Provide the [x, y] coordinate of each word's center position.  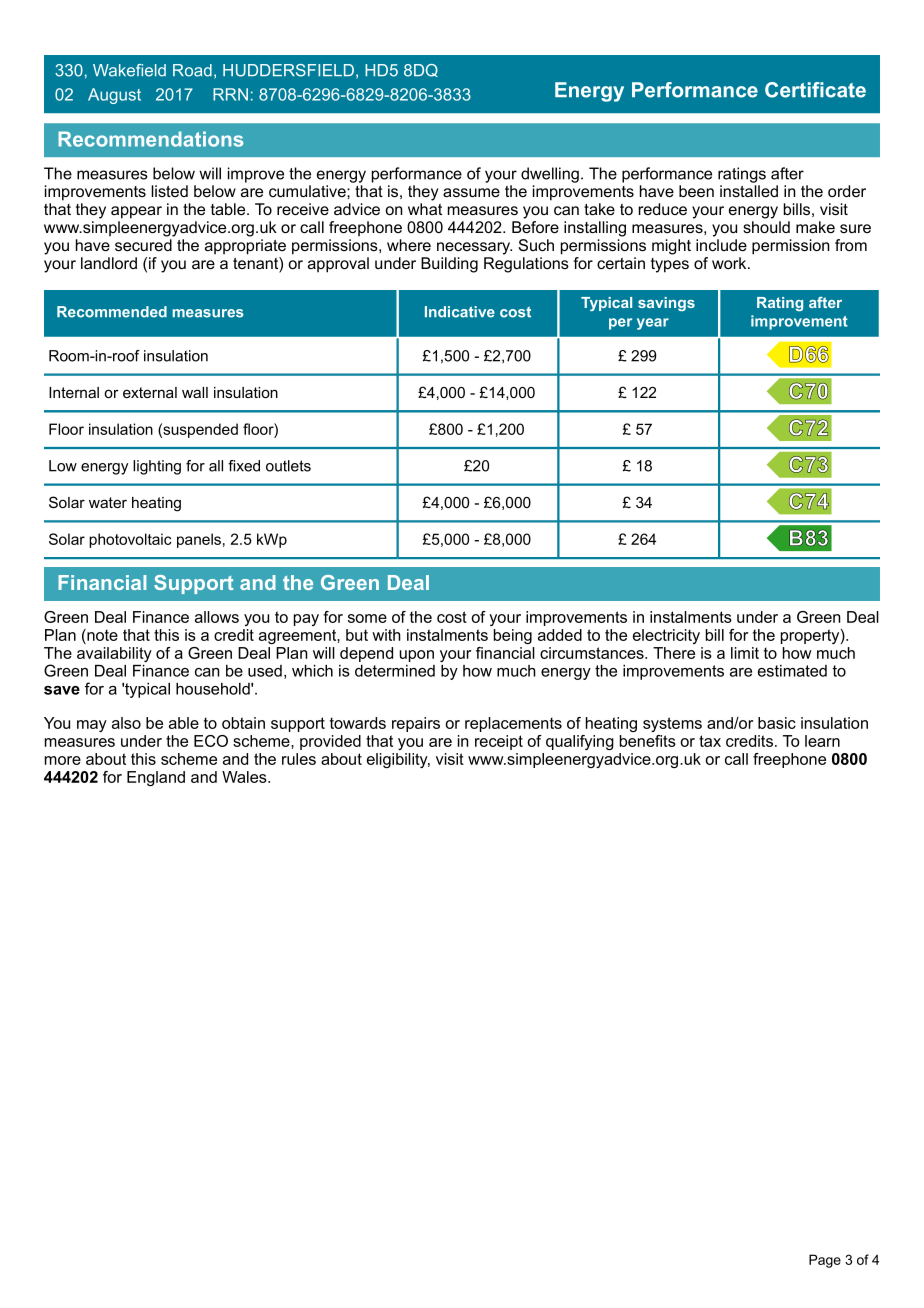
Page [825, 1261]
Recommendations [150, 139]
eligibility [398, 760]
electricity [666, 636]
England [156, 778]
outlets [288, 466]
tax [710, 741]
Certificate [815, 90]
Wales [245, 777]
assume [471, 192]
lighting [157, 467]
